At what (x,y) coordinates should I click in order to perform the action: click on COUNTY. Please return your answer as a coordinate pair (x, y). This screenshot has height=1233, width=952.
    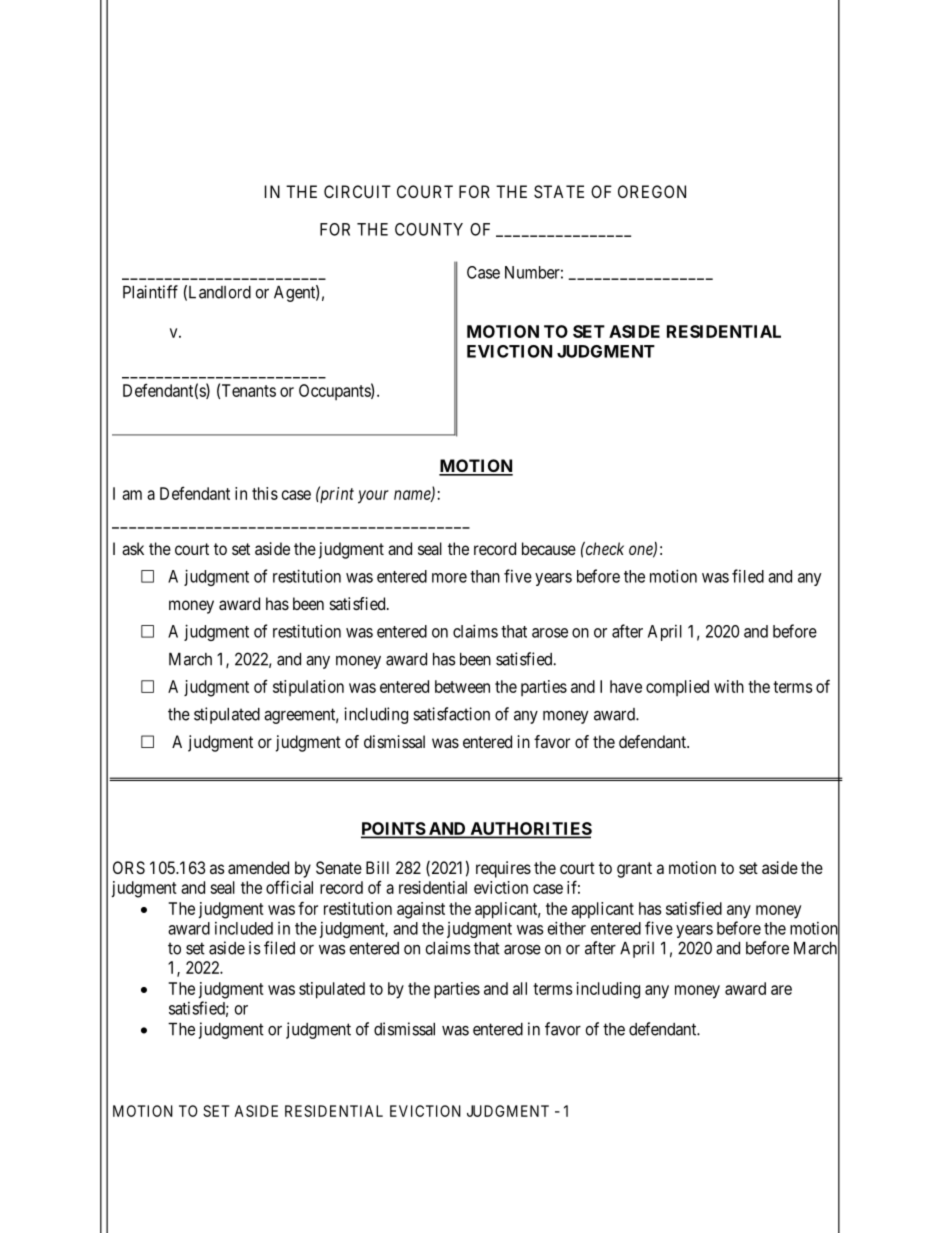
    Looking at the image, I should click on (429, 229).
